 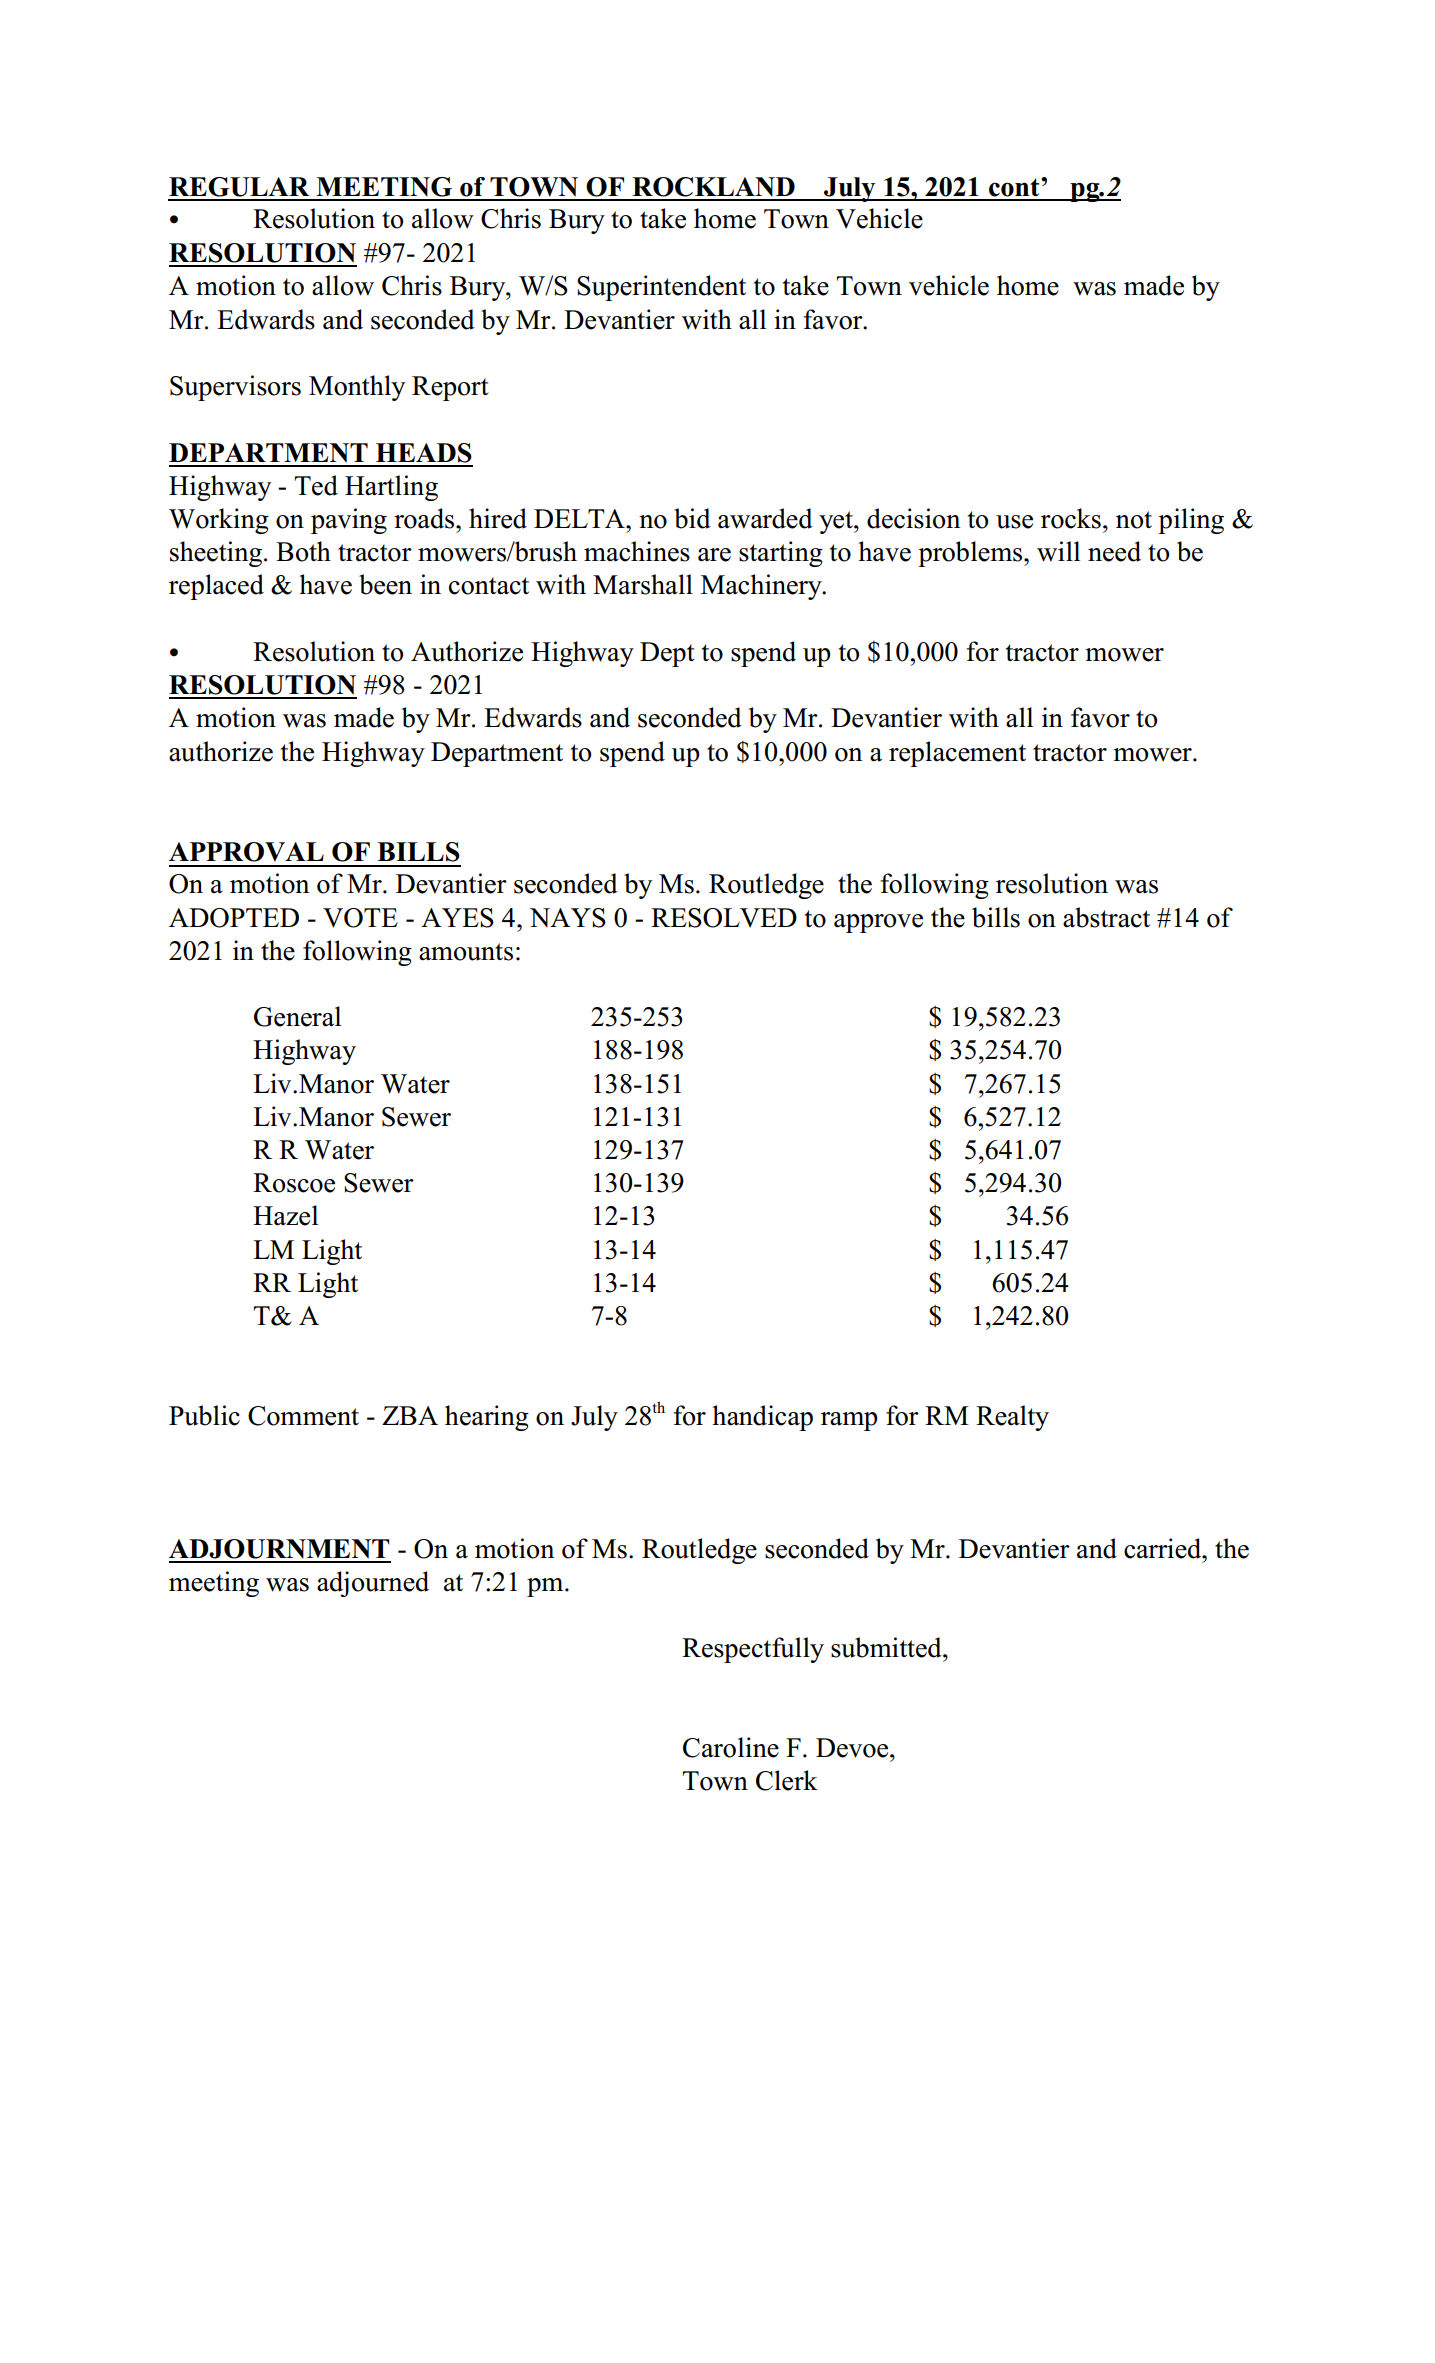 What do you see at coordinates (357, 388) in the page?
I see `Monthly` at bounding box center [357, 388].
